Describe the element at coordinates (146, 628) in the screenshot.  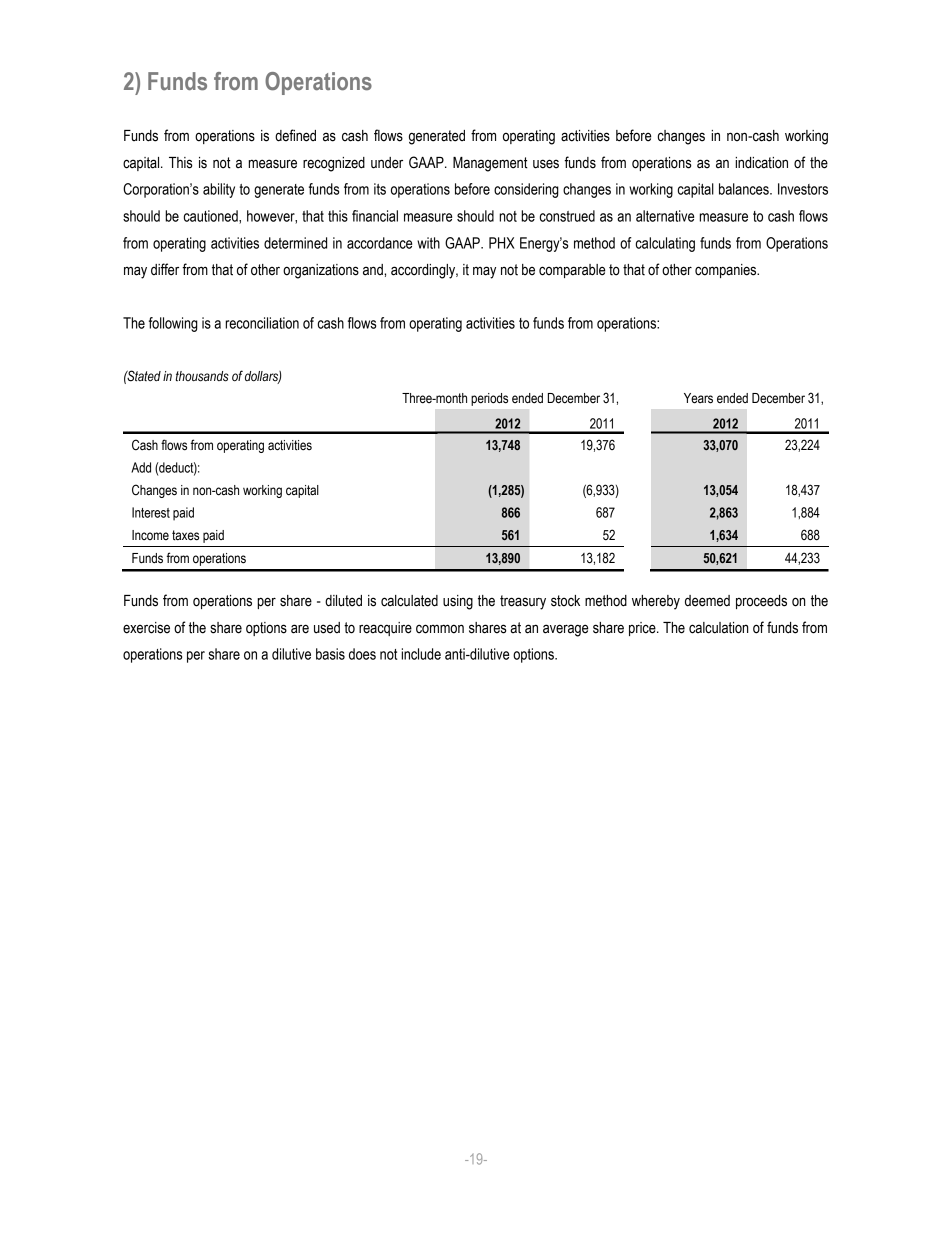
I see `exercise` at that location.
